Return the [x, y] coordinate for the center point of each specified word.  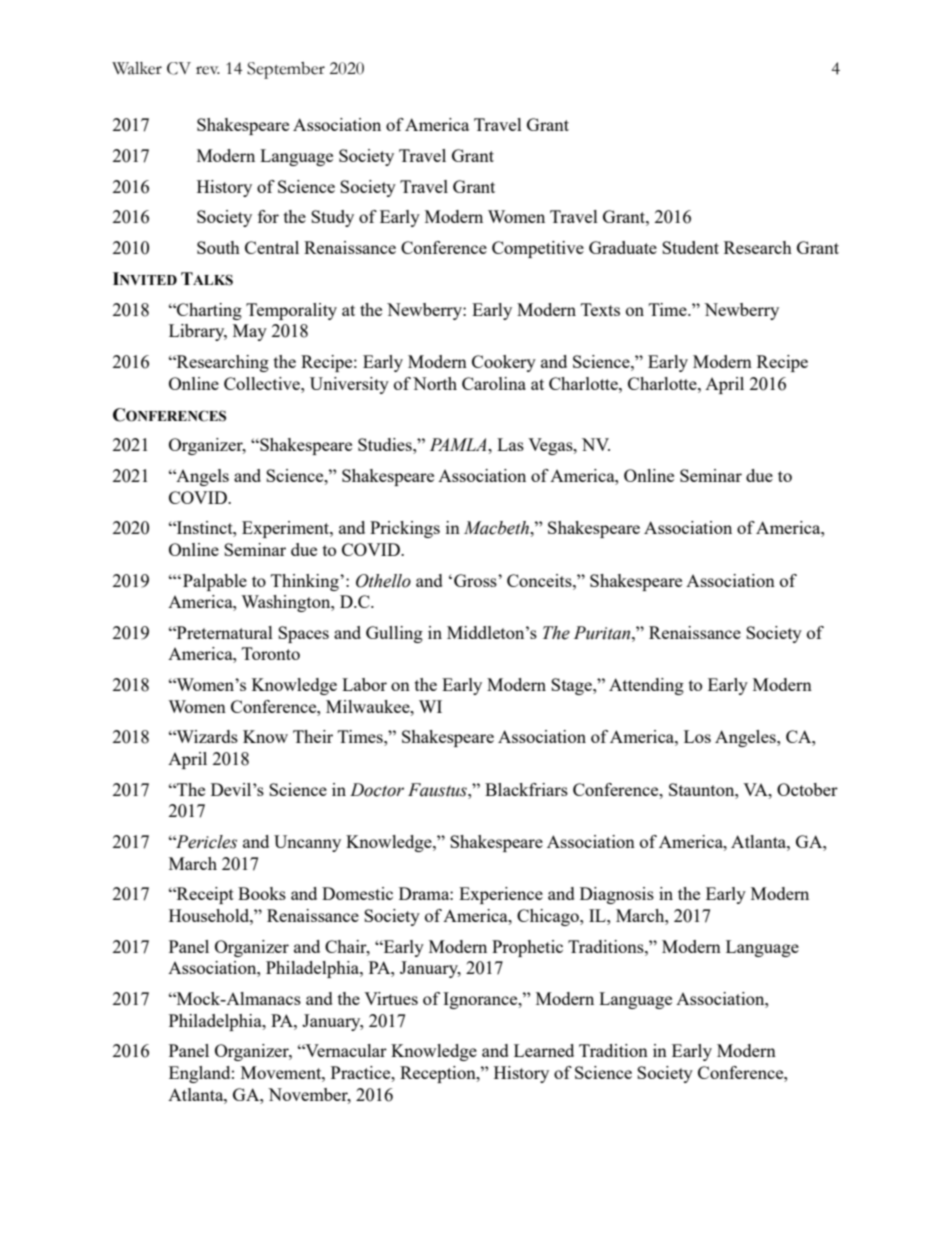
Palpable [215, 582]
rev [208, 70]
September [286, 70]
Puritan [603, 633]
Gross [476, 580]
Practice [362, 1072]
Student [690, 247]
